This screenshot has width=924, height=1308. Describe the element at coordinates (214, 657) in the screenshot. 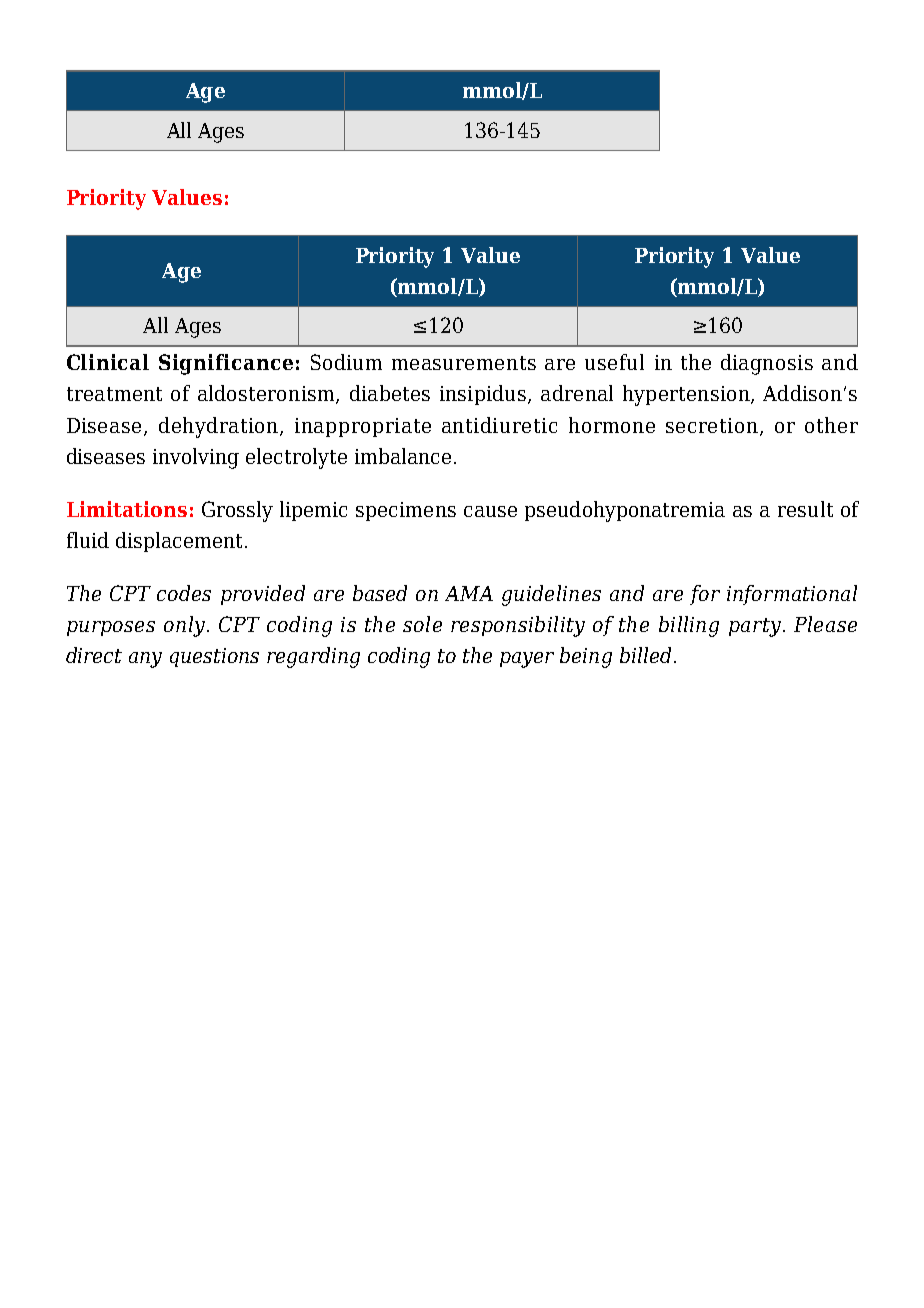

I see `questions` at that location.
